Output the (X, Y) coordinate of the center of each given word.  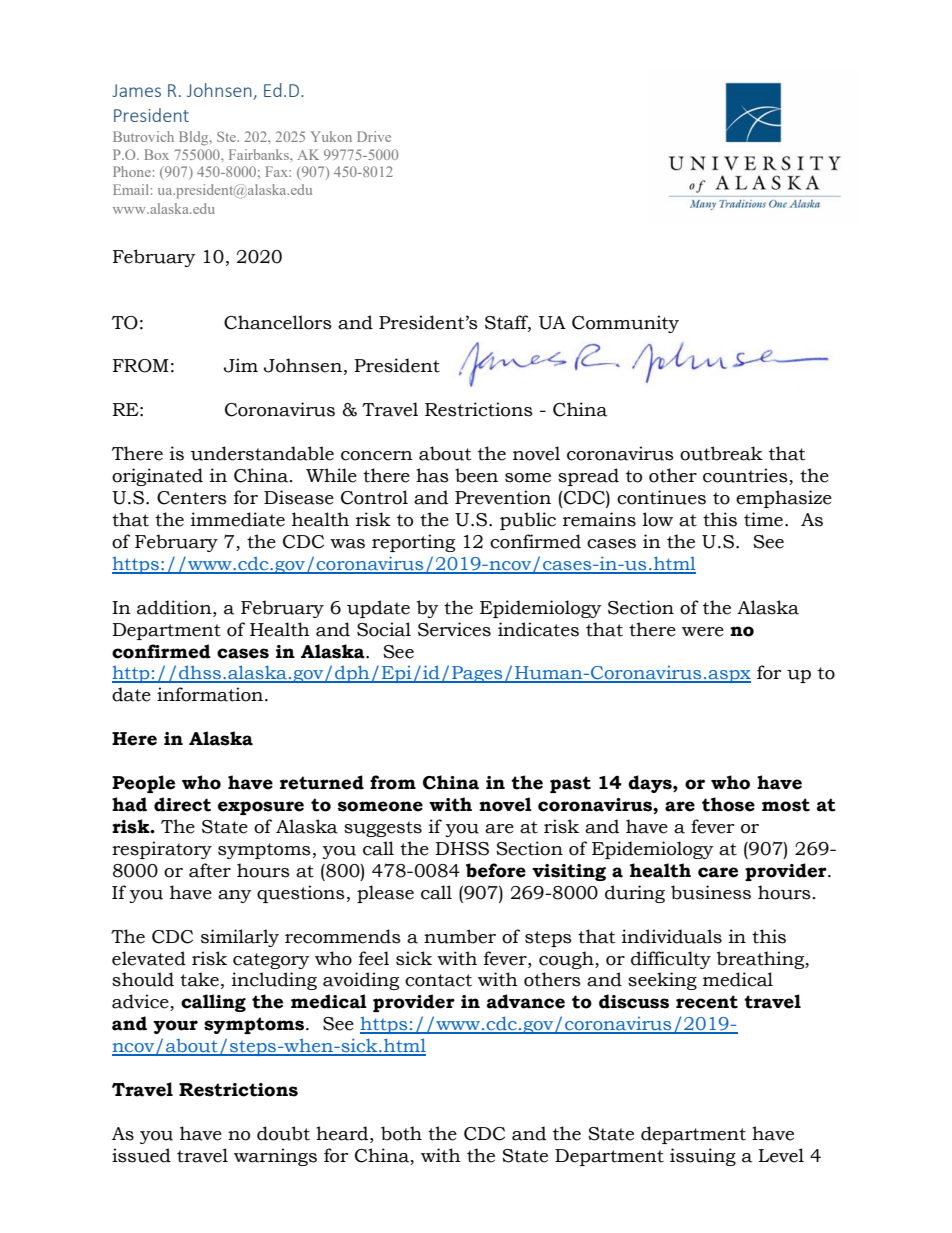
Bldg (195, 138)
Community (625, 324)
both (401, 1133)
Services (454, 629)
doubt (283, 1133)
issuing (703, 1157)
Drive (374, 136)
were (703, 632)
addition (175, 607)
